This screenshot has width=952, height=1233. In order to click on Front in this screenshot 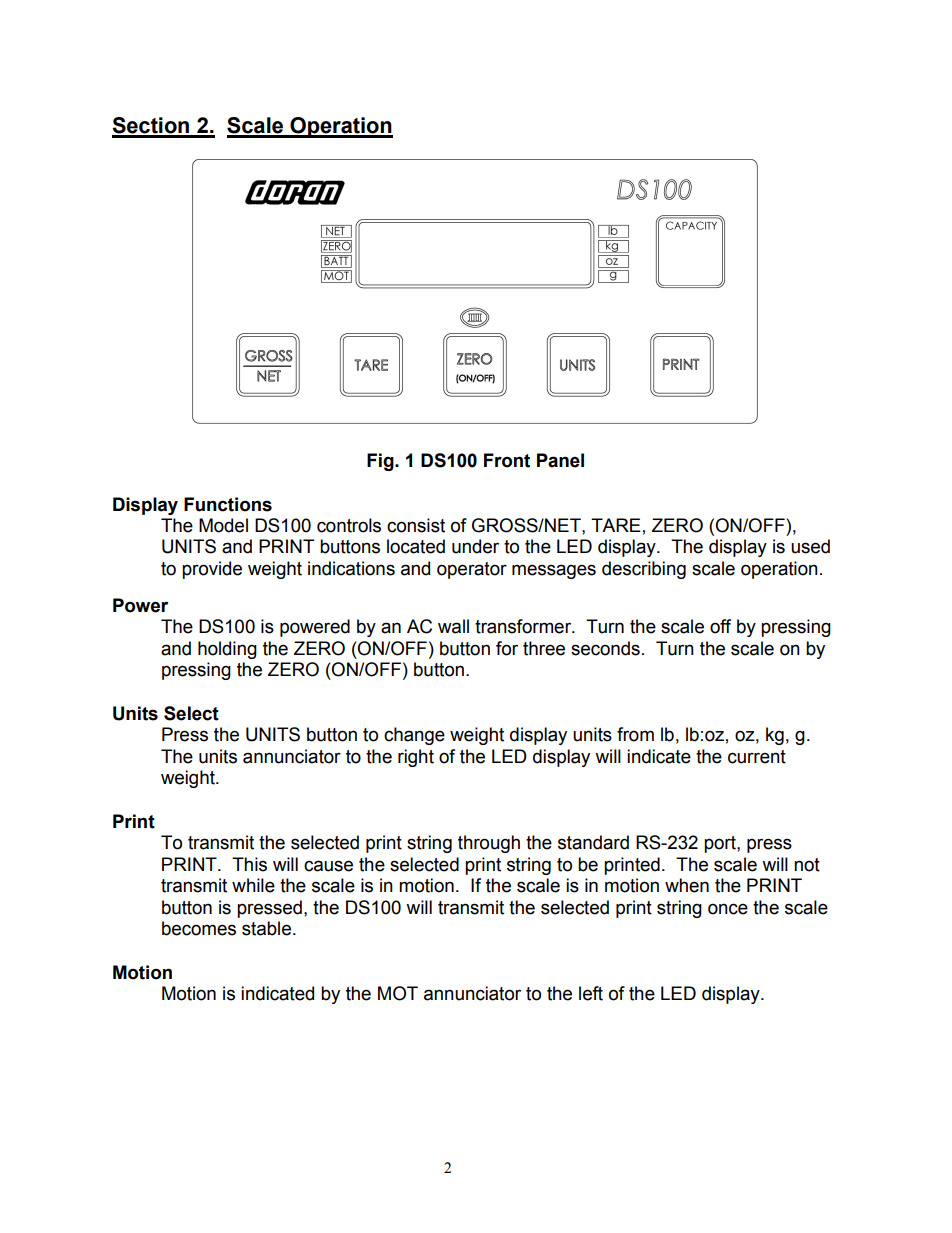, I will do `click(507, 460)`.
